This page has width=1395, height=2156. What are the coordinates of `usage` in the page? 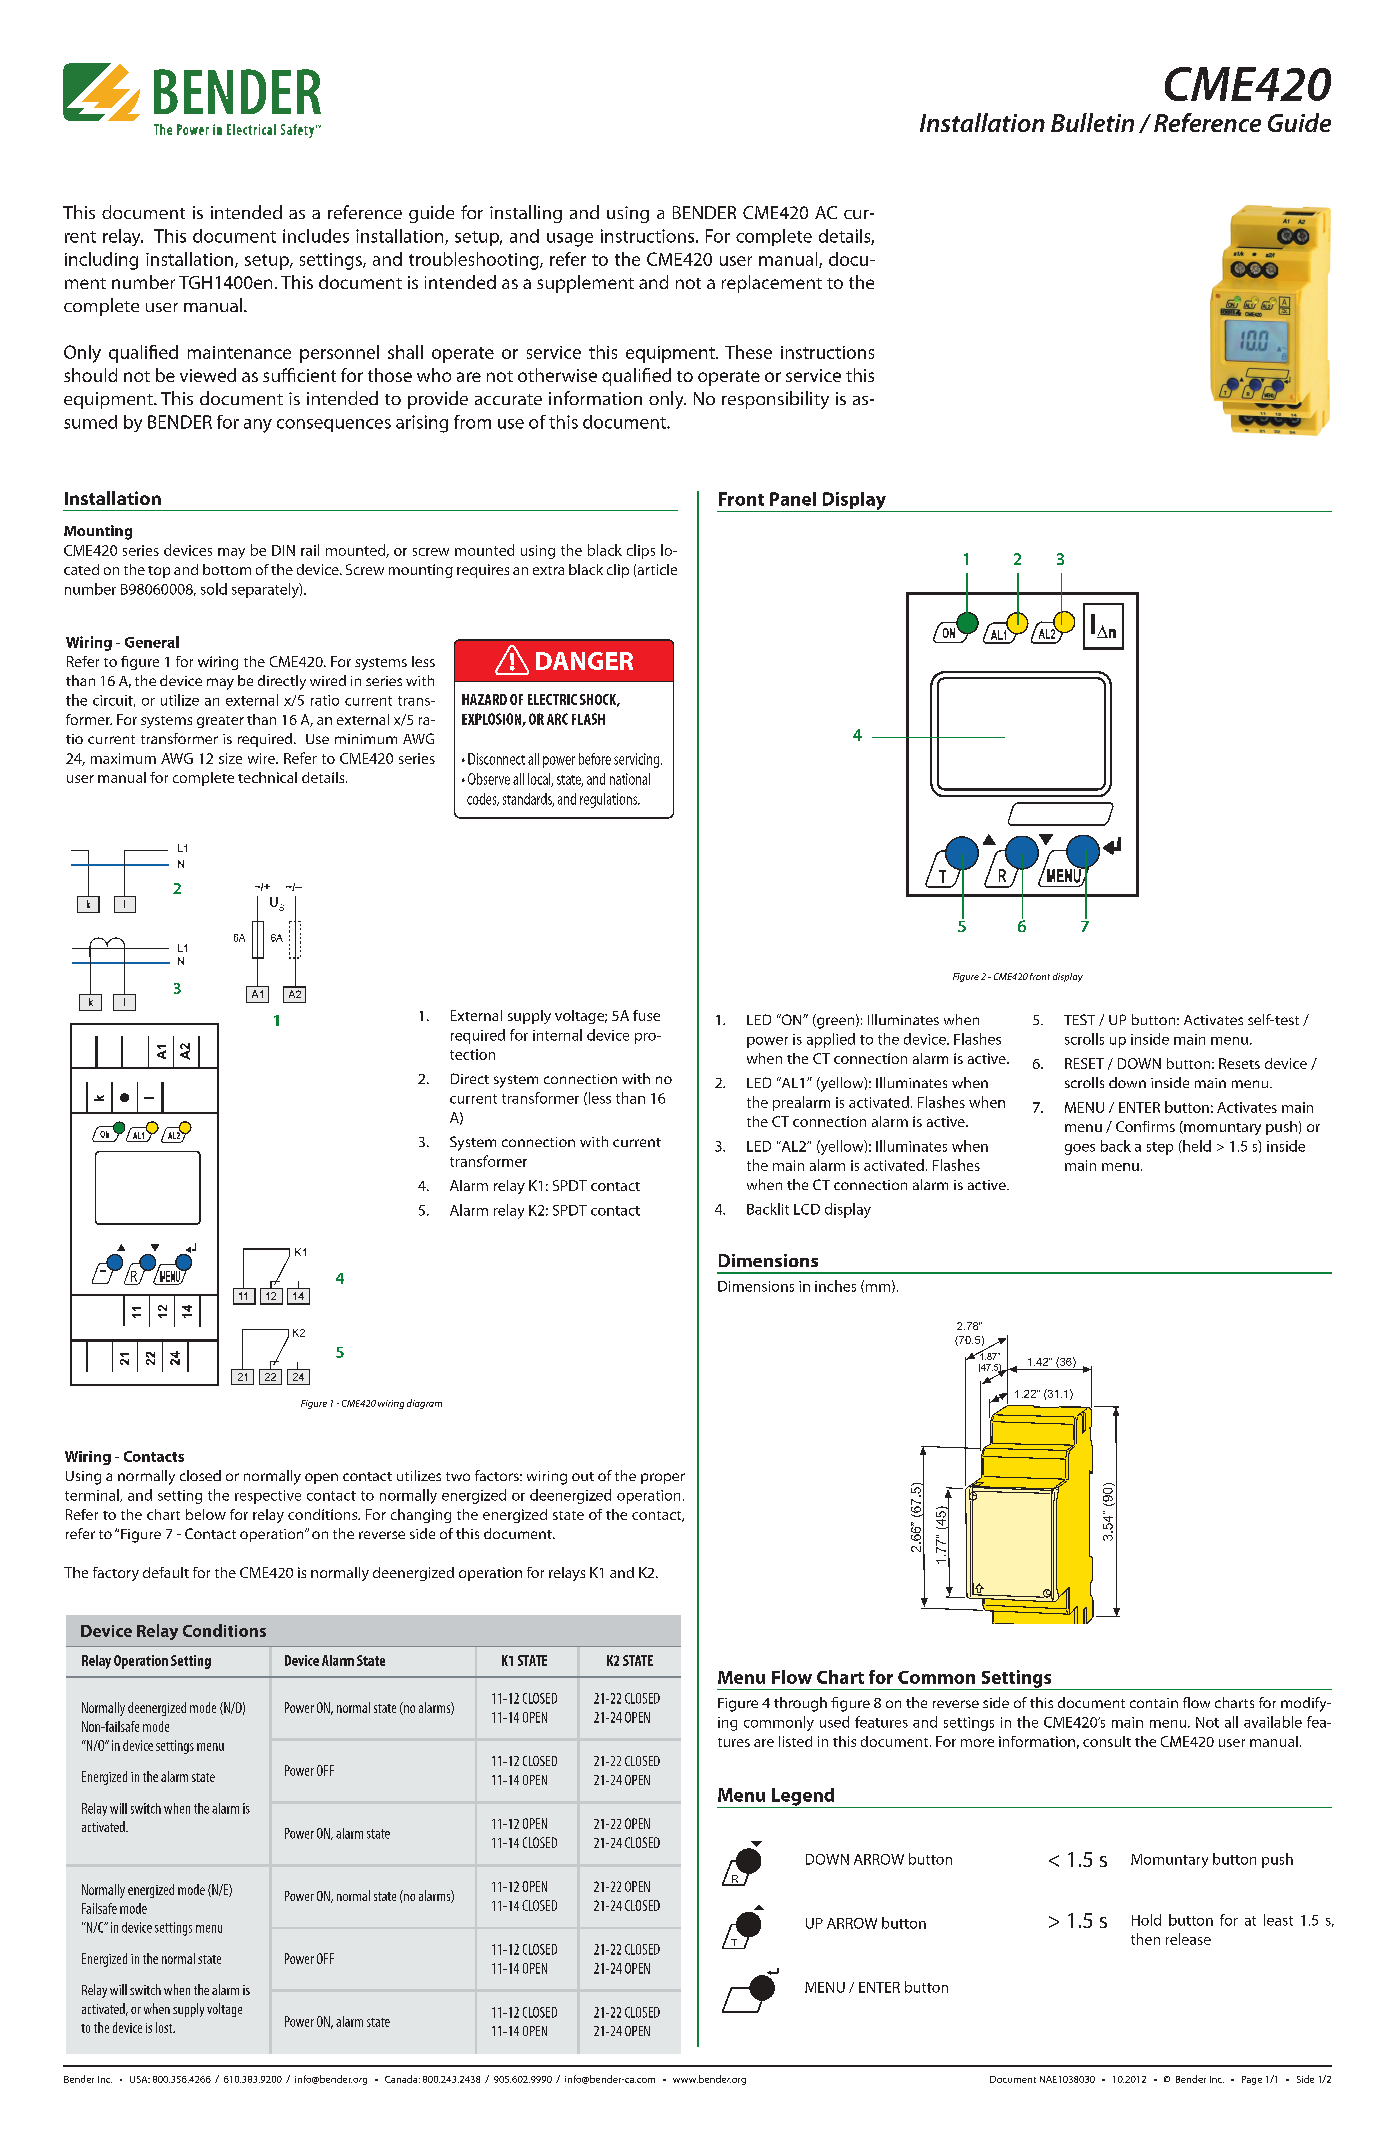 It's located at (570, 240).
